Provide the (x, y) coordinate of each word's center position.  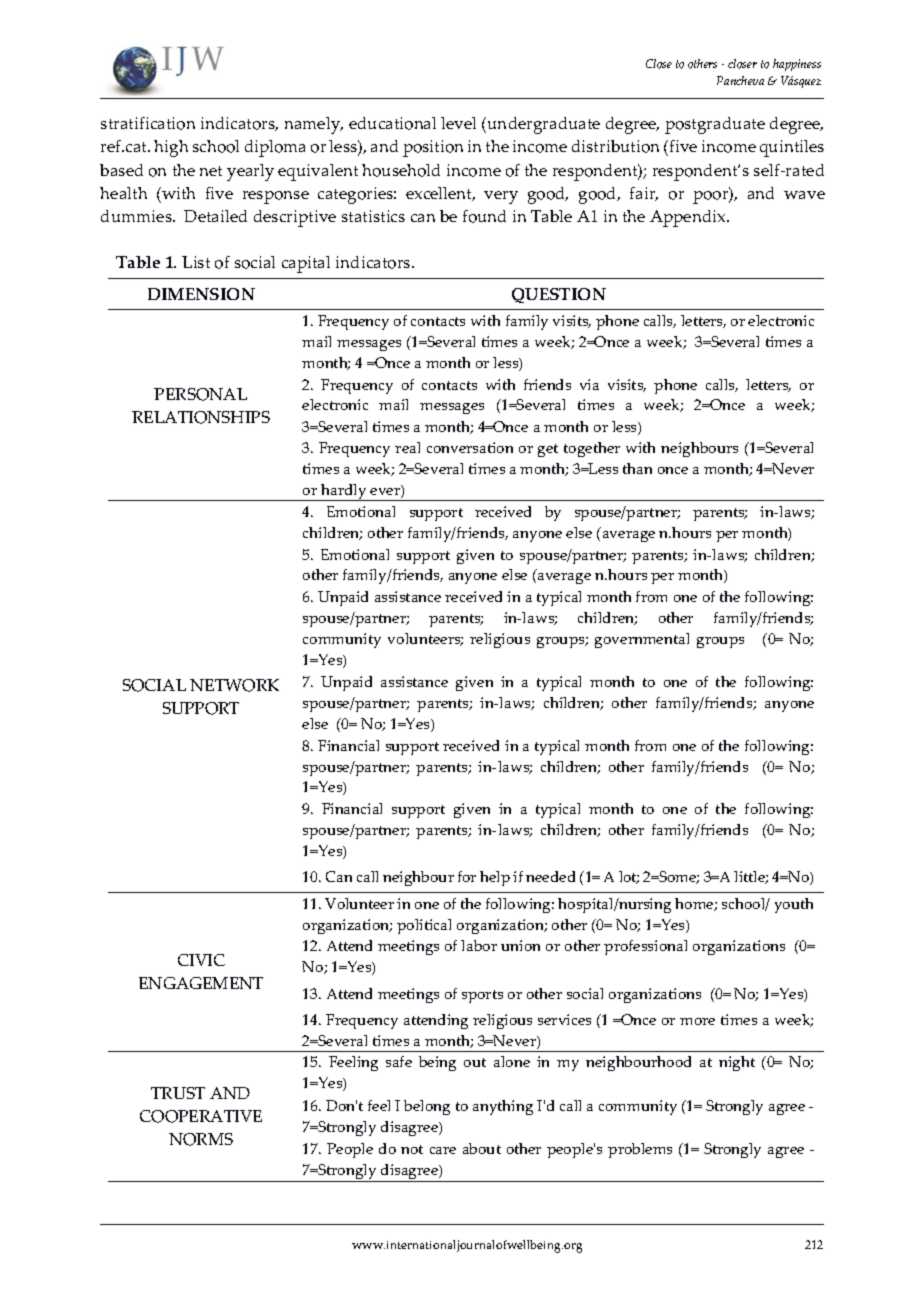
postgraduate (715, 125)
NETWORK (234, 685)
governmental (642, 640)
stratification (148, 123)
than (637, 468)
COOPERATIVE (201, 1116)
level (458, 123)
